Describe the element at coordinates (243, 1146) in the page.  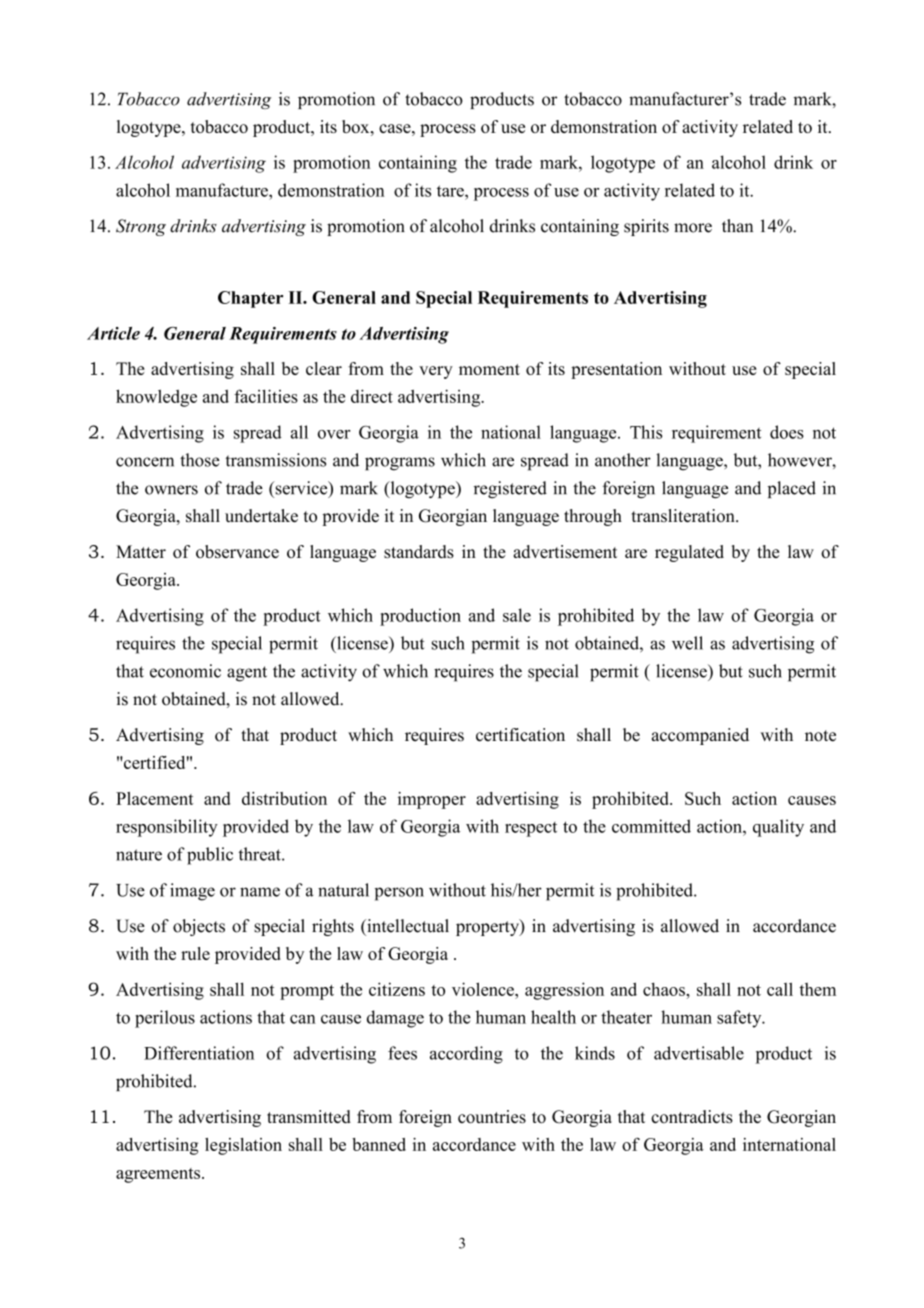
I see `legislation` at that location.
